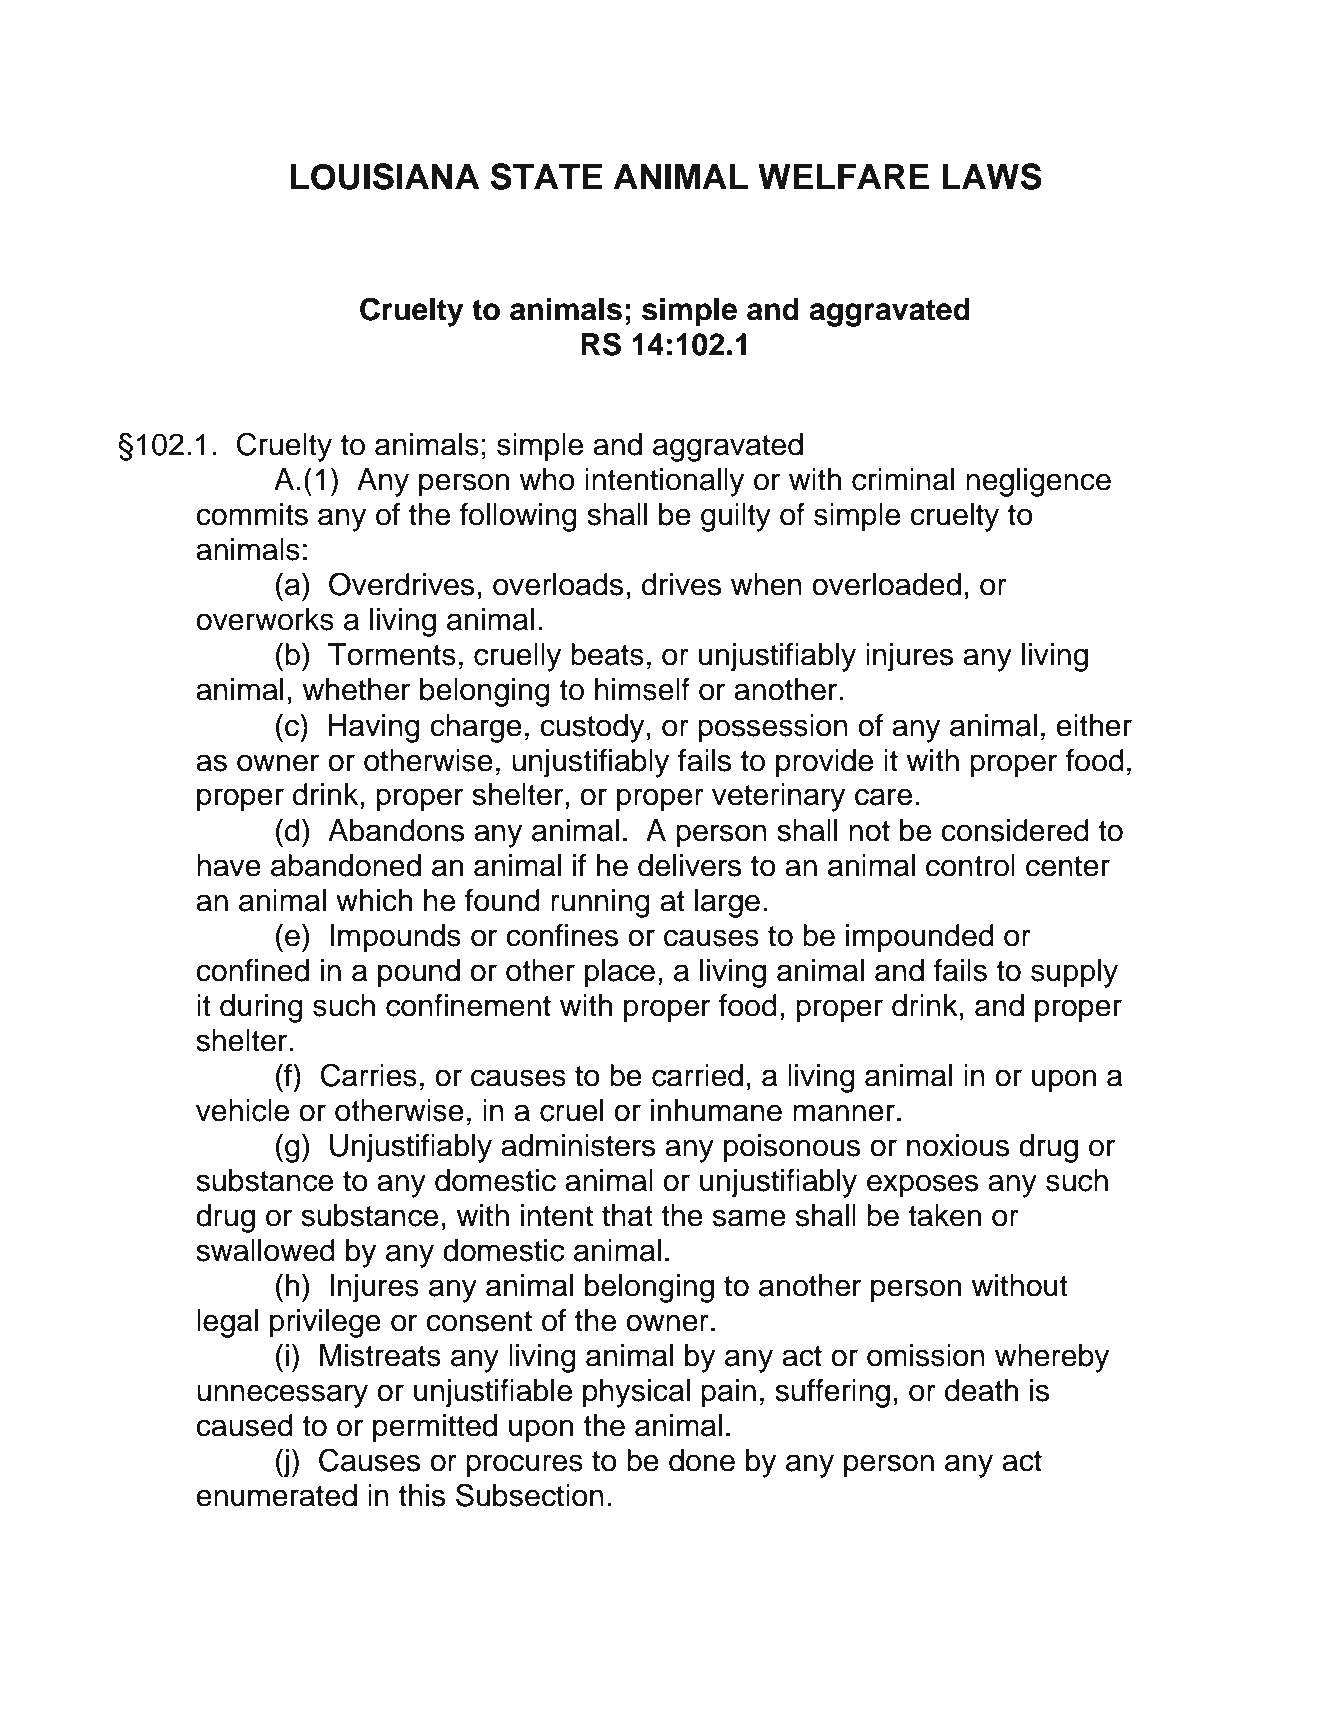 This screenshot has width=1331, height=1723. I want to click on delivers, so click(690, 865).
